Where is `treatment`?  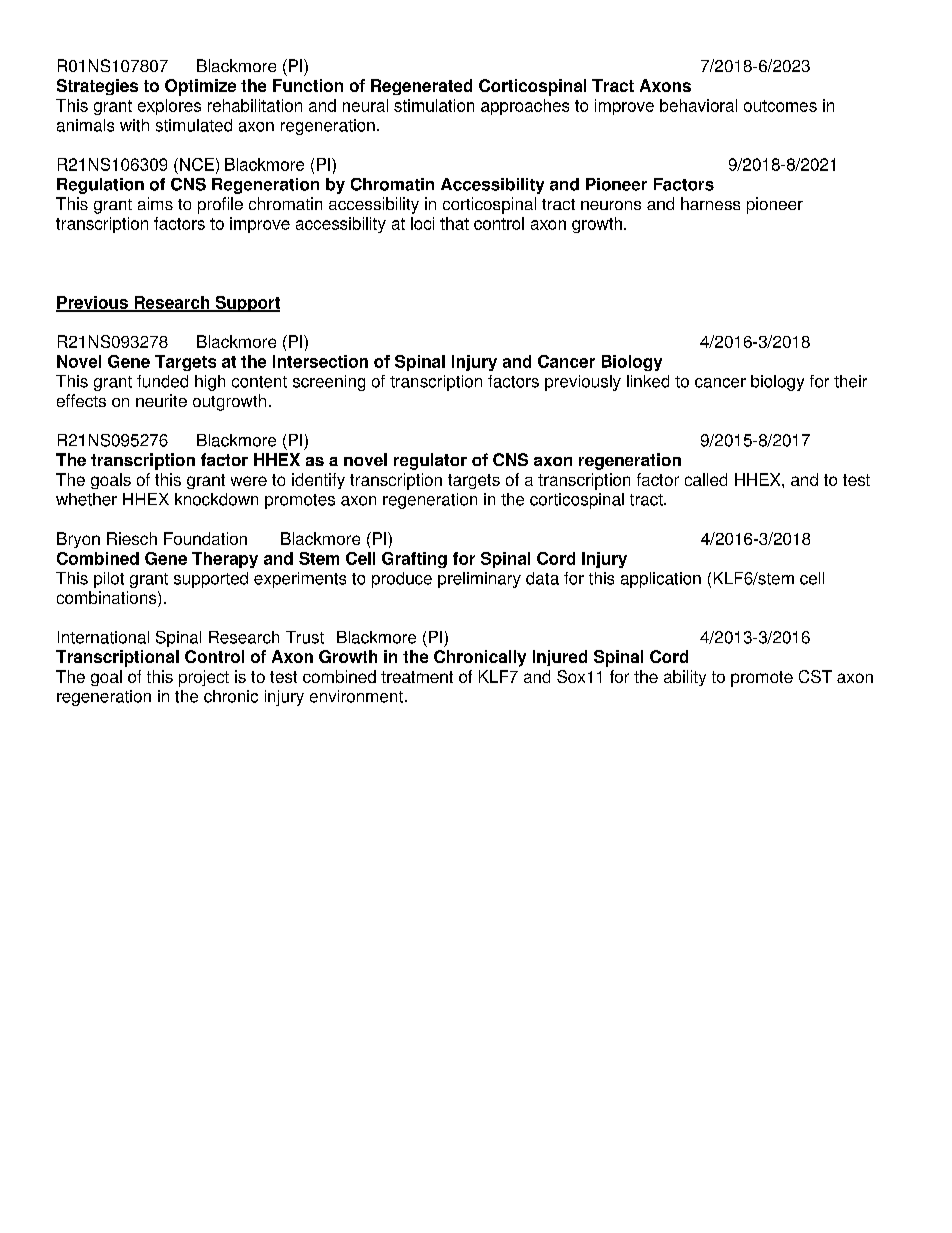 treatment is located at coordinates (417, 677).
